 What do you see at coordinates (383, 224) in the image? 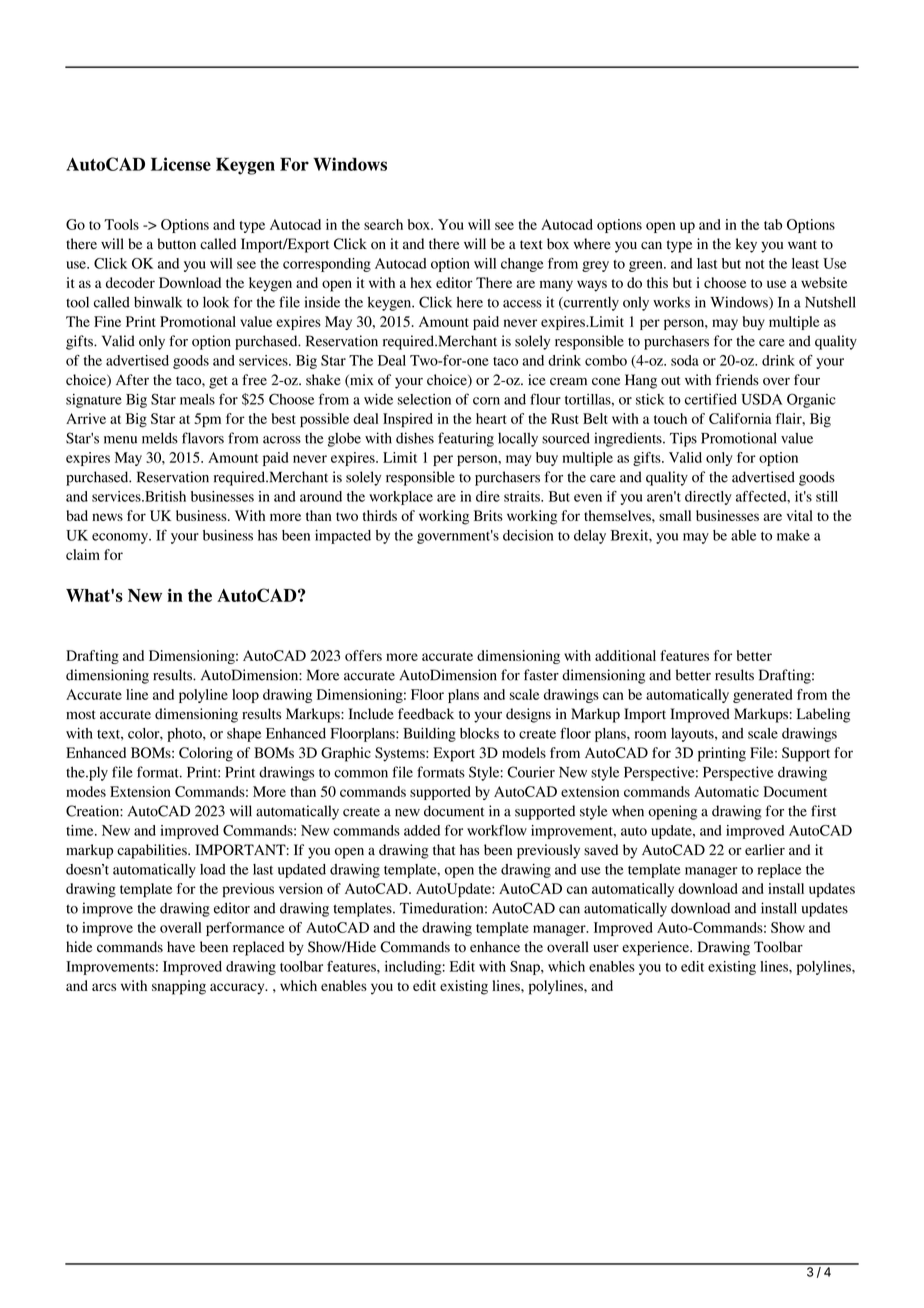
I see `search` at bounding box center [383, 224].
